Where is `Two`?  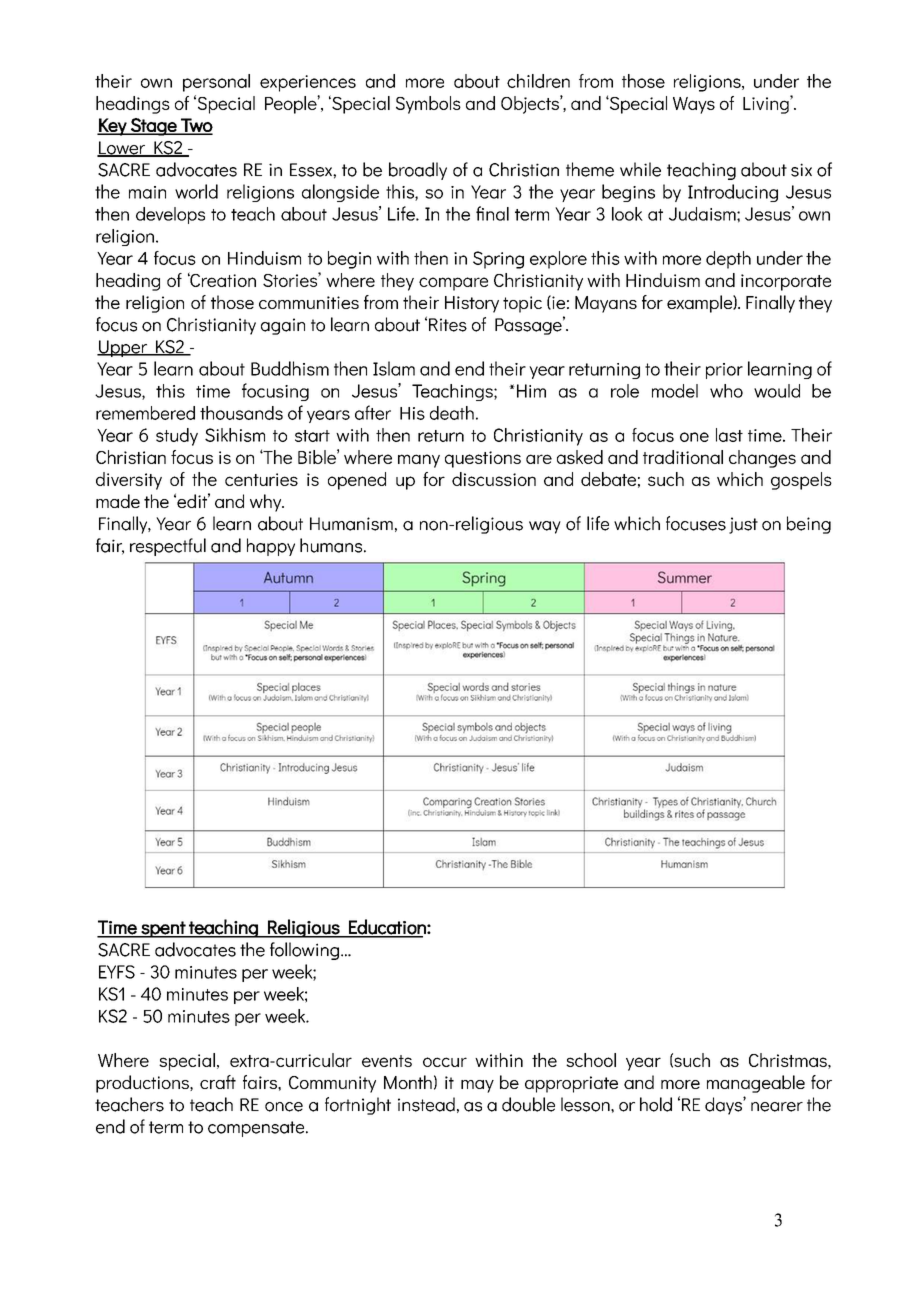
Two is located at coordinates (196, 126).
